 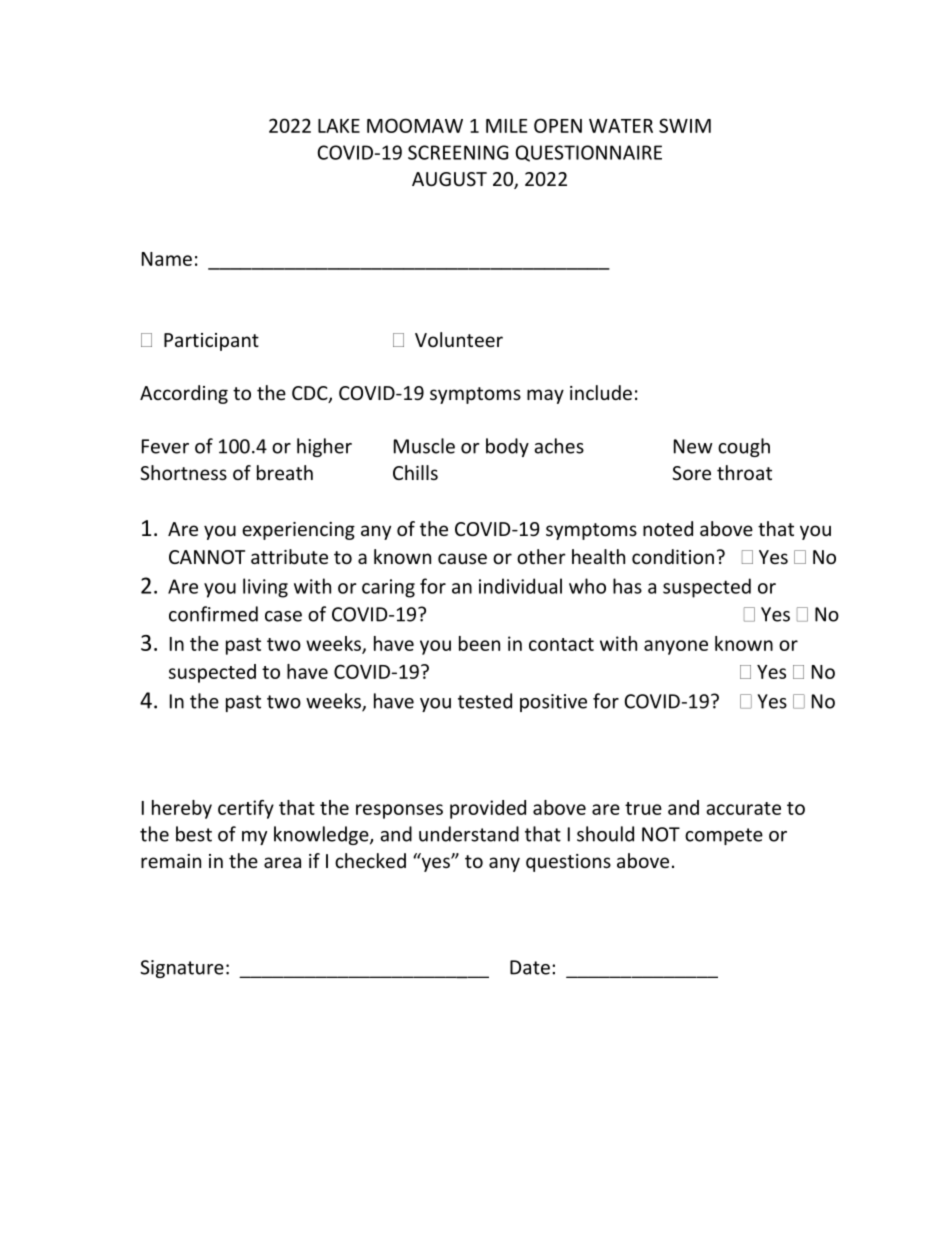 I want to click on questions, so click(x=568, y=863).
